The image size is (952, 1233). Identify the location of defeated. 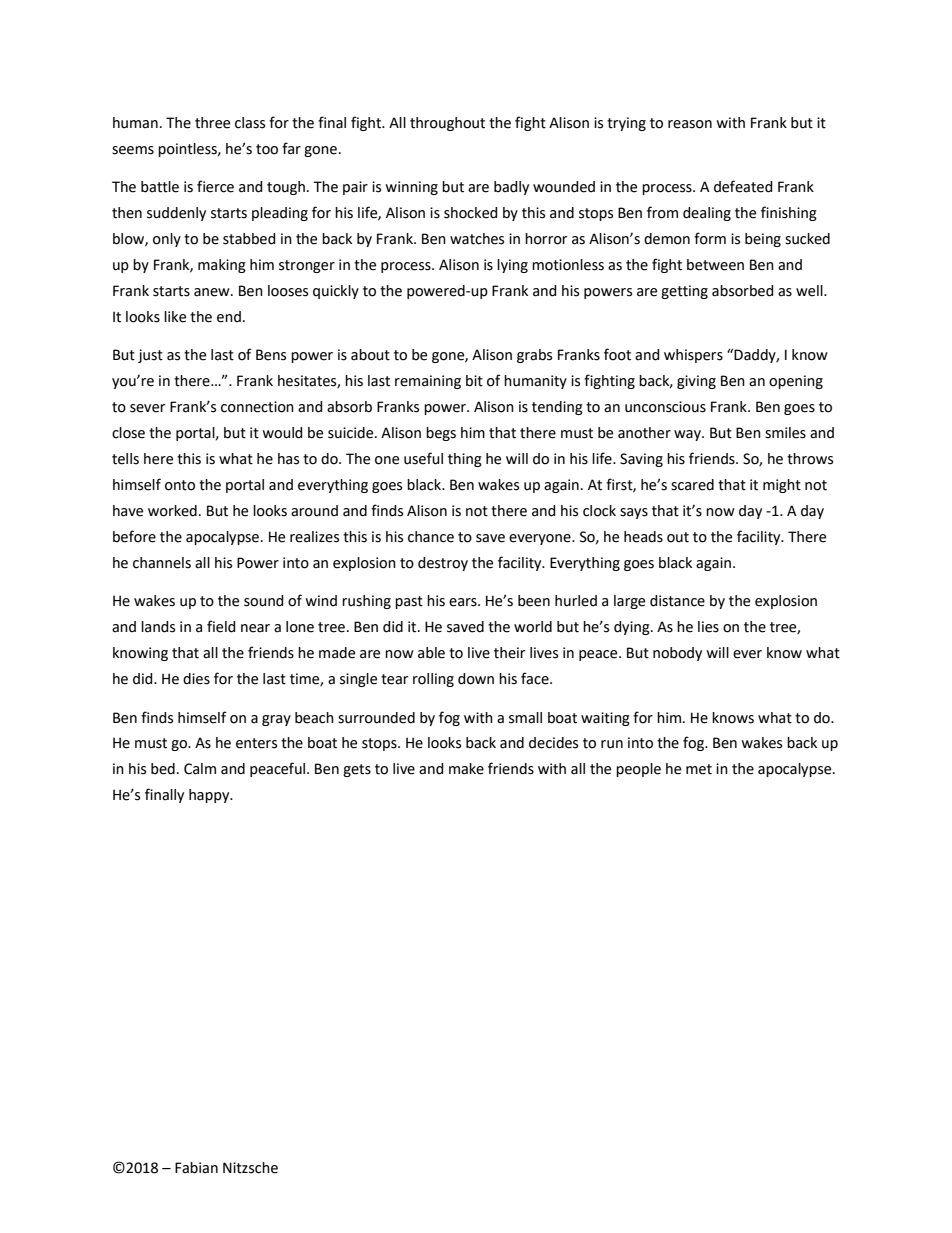
(743, 186).
